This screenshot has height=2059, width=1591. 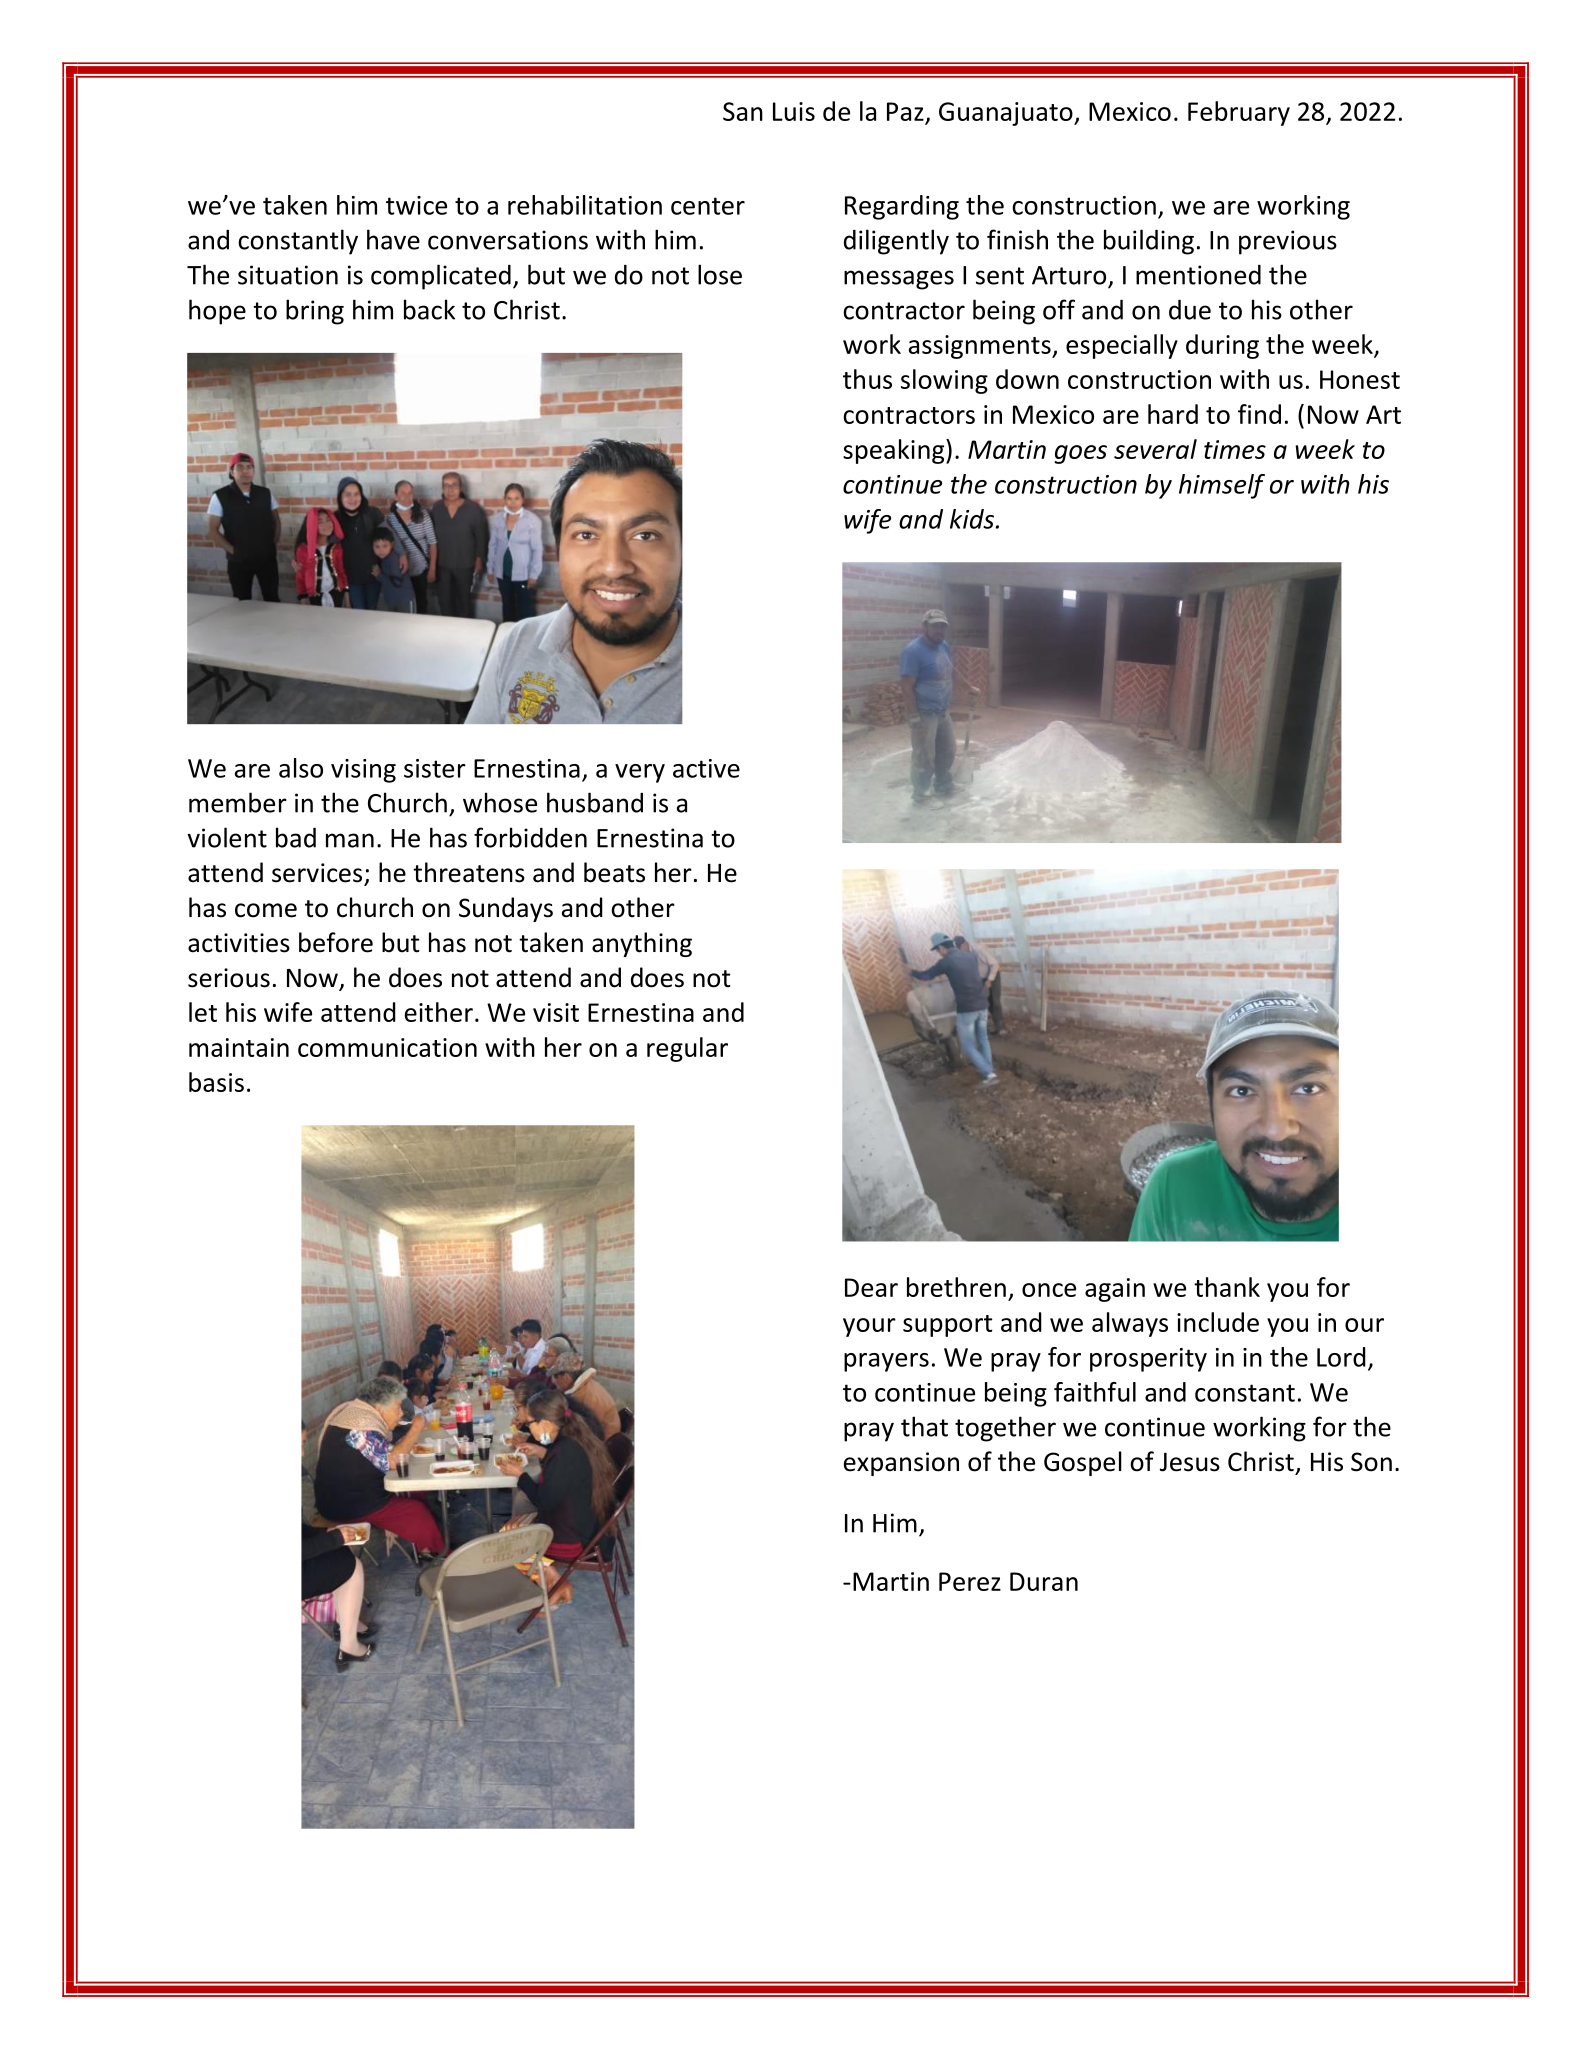 What do you see at coordinates (973, 519) in the screenshot?
I see `kids` at bounding box center [973, 519].
